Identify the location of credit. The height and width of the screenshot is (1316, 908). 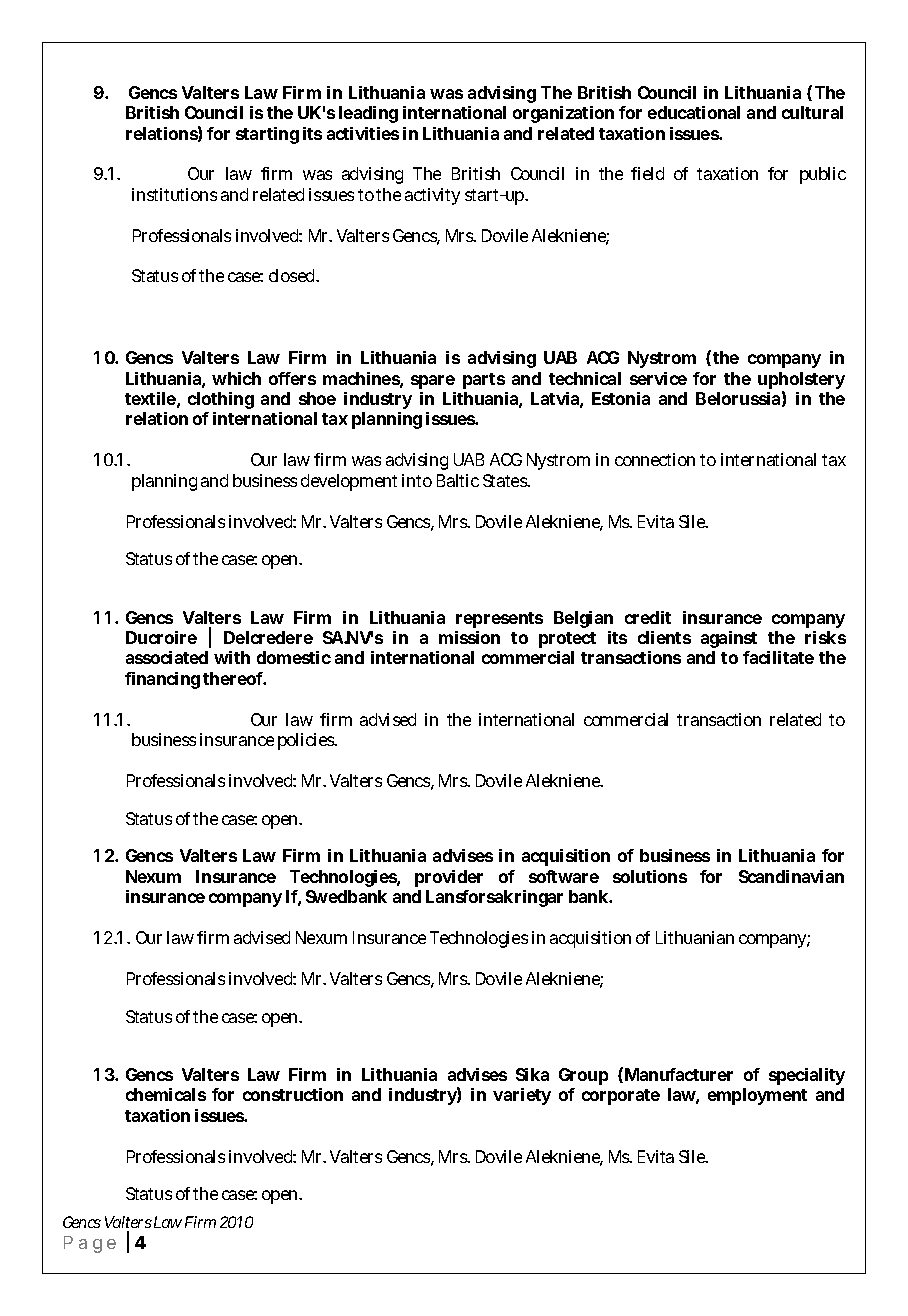
(648, 617).
